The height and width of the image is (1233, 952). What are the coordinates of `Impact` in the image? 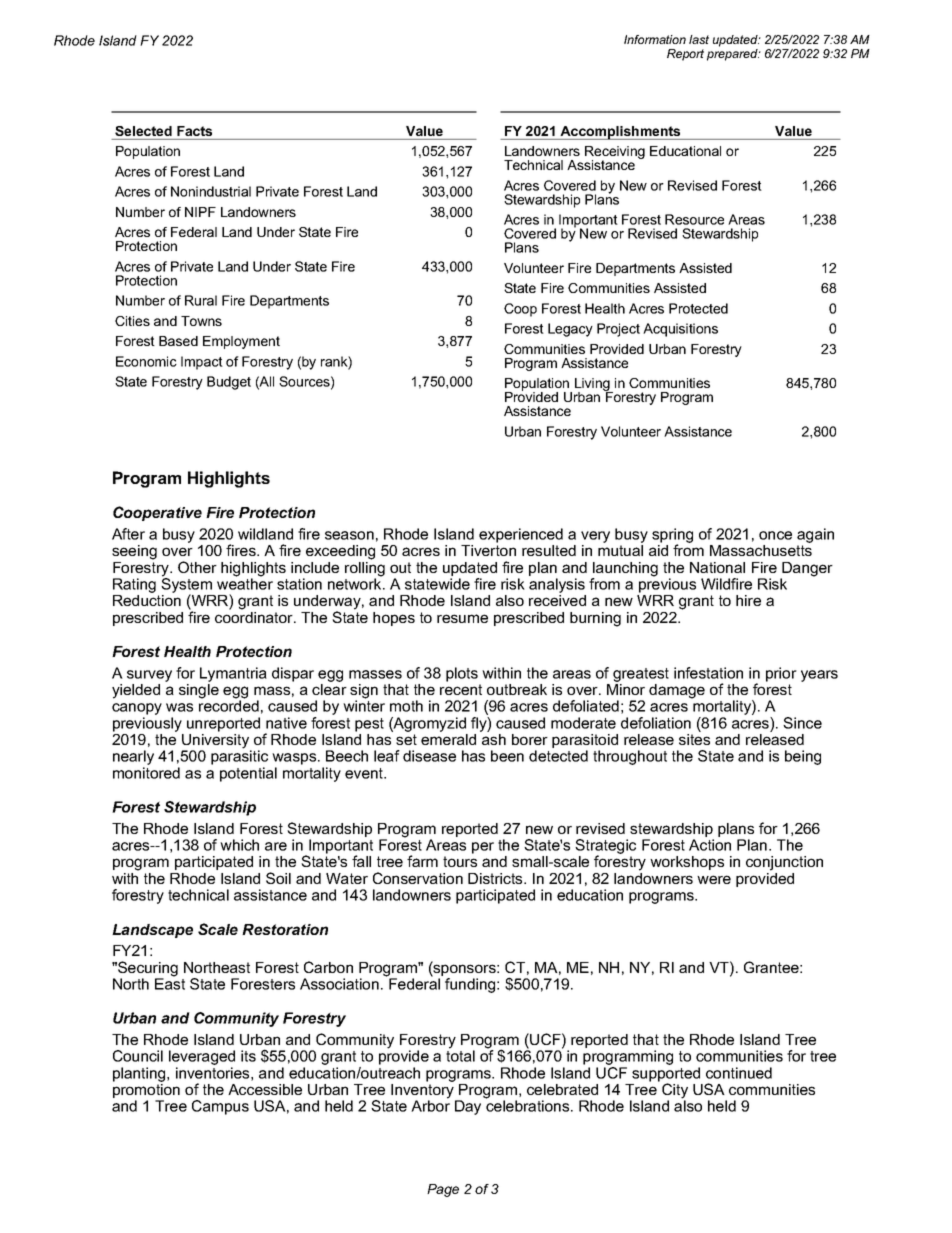 It's located at (202, 363).
